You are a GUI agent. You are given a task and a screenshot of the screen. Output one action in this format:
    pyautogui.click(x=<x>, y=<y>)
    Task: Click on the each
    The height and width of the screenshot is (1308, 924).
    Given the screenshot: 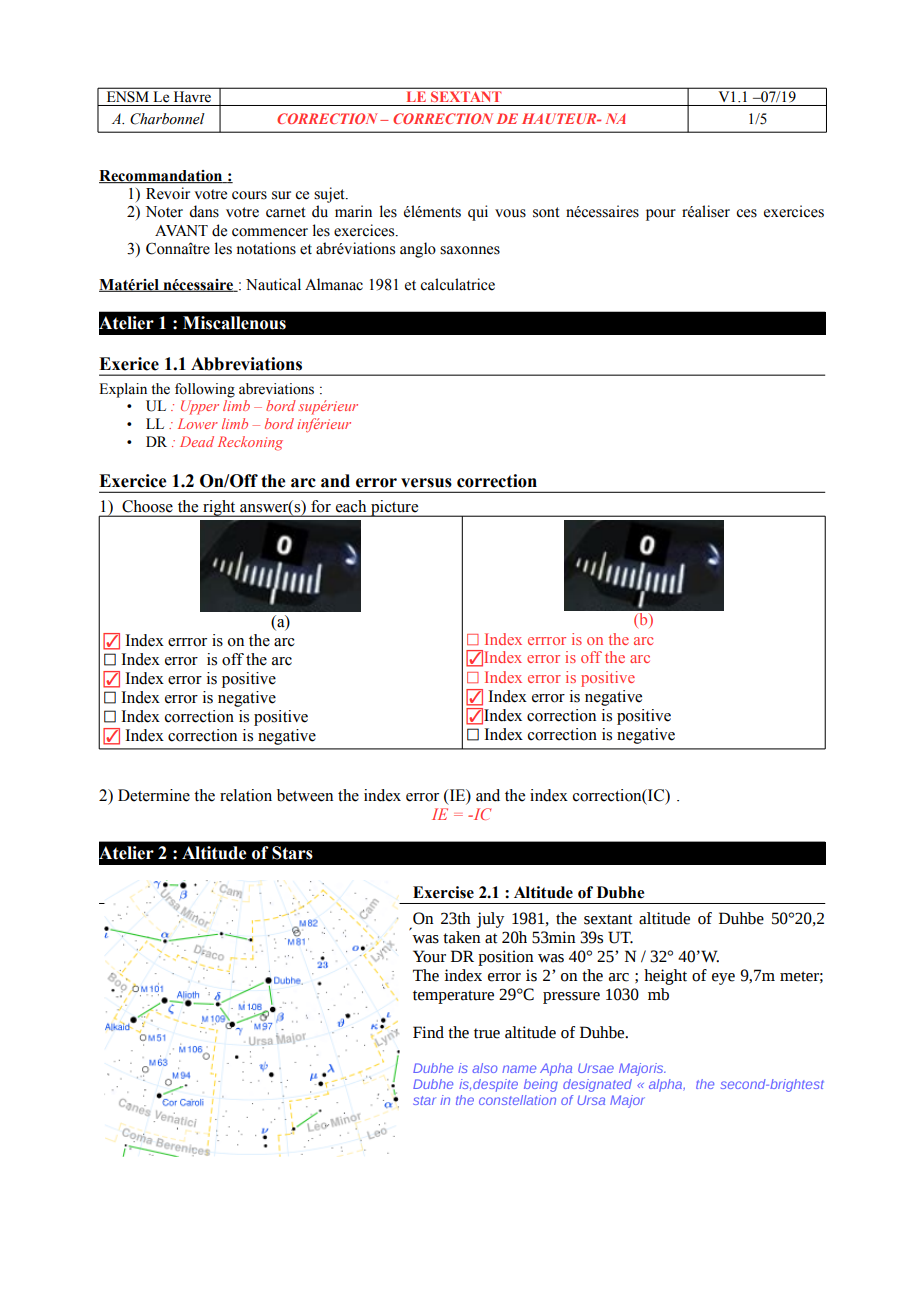 What is the action you would take?
    pyautogui.click(x=351, y=506)
